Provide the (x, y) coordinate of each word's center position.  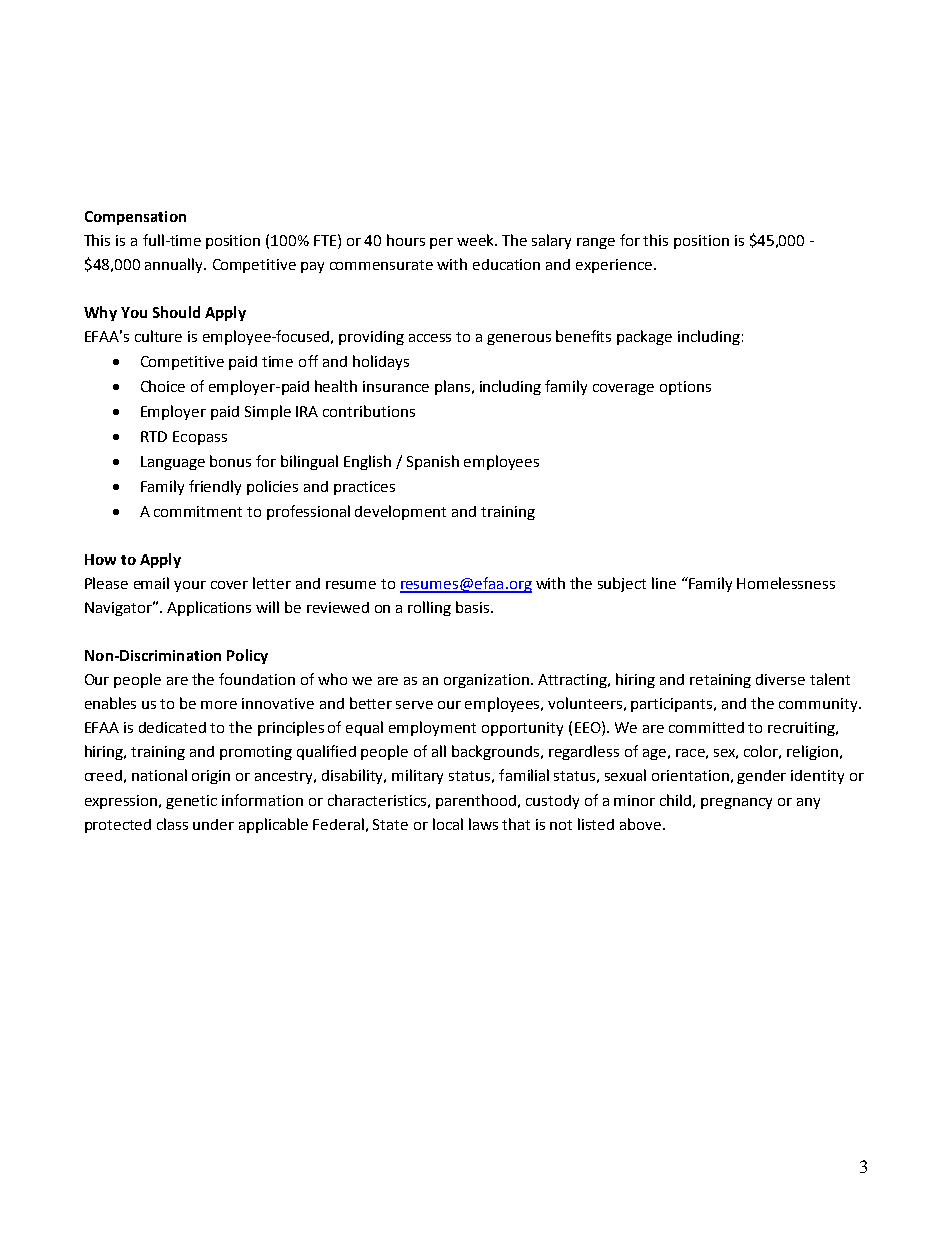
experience (614, 266)
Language (173, 463)
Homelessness (786, 583)
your (190, 586)
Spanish (433, 462)
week (476, 240)
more (219, 705)
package (644, 337)
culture (158, 336)
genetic (191, 802)
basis (474, 607)
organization (488, 681)
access (430, 338)
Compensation (135, 218)
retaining (720, 681)
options (685, 388)
